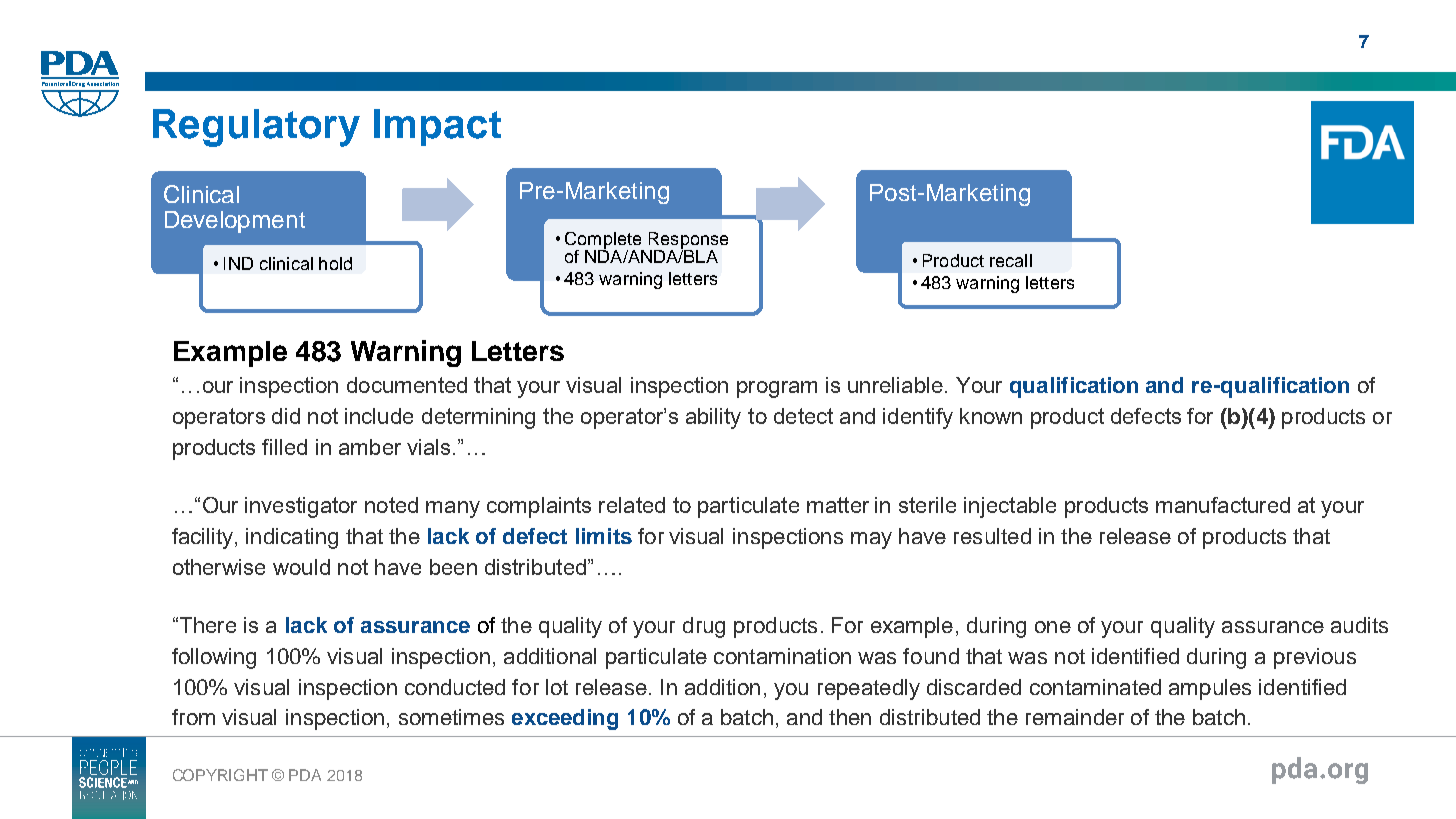 The width and height of the document is (1456, 819). I want to click on documented, so click(407, 385).
